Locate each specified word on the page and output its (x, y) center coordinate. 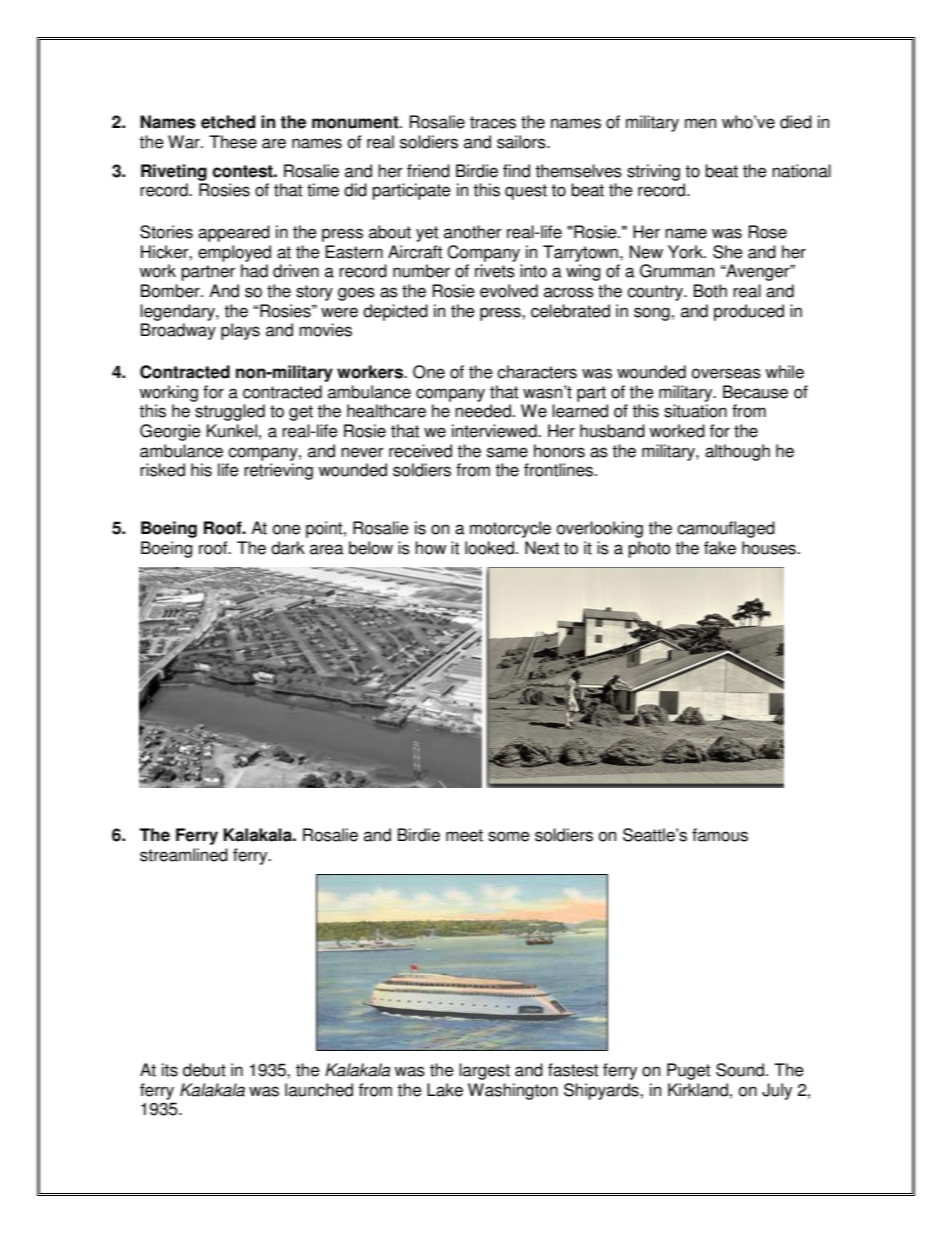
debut (204, 1070)
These (233, 142)
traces (493, 122)
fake (720, 548)
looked (489, 548)
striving (653, 172)
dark (288, 548)
